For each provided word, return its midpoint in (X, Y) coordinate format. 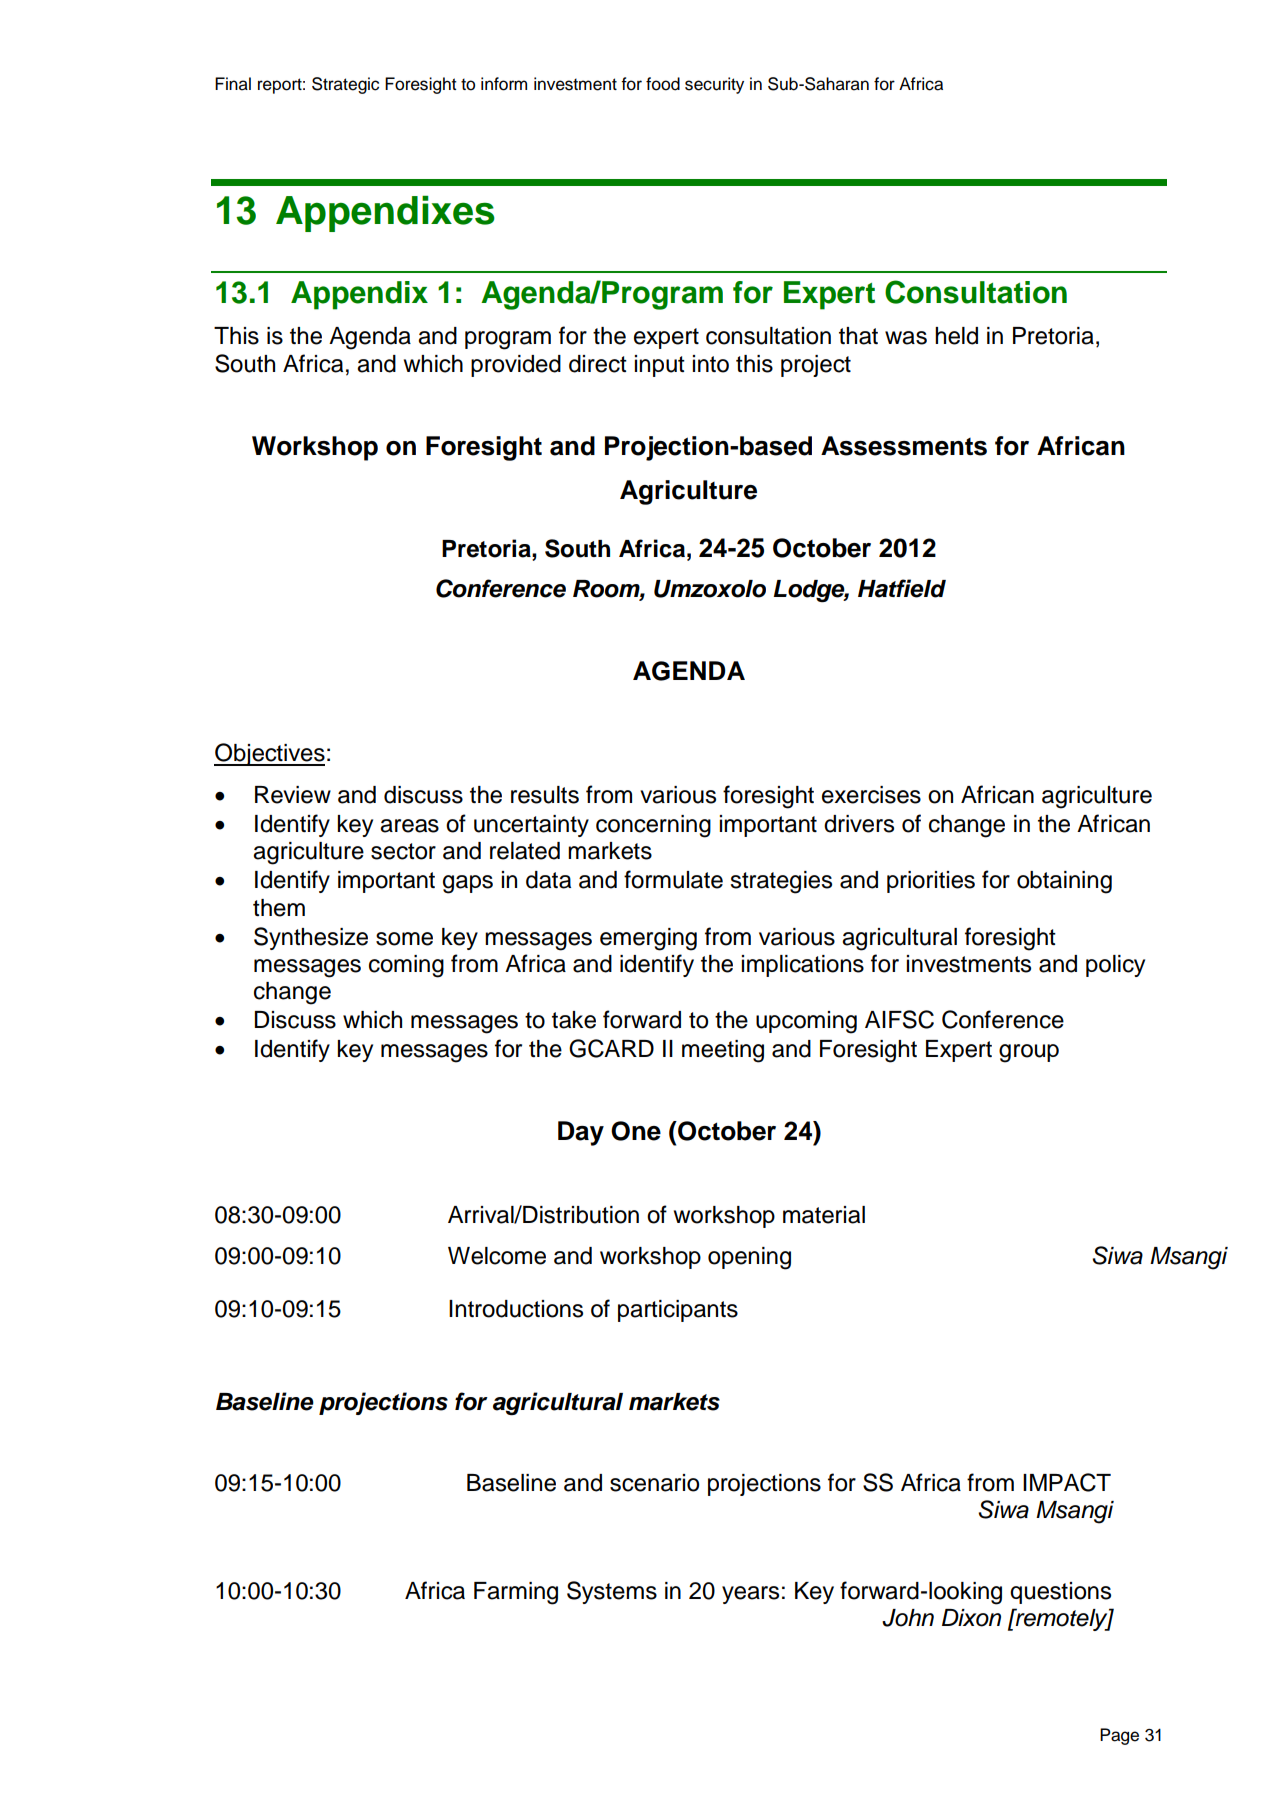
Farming (516, 1593)
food (663, 84)
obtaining (1064, 882)
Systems (612, 1592)
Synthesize (311, 938)
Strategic (345, 85)
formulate (673, 879)
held (956, 336)
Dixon (971, 1618)
